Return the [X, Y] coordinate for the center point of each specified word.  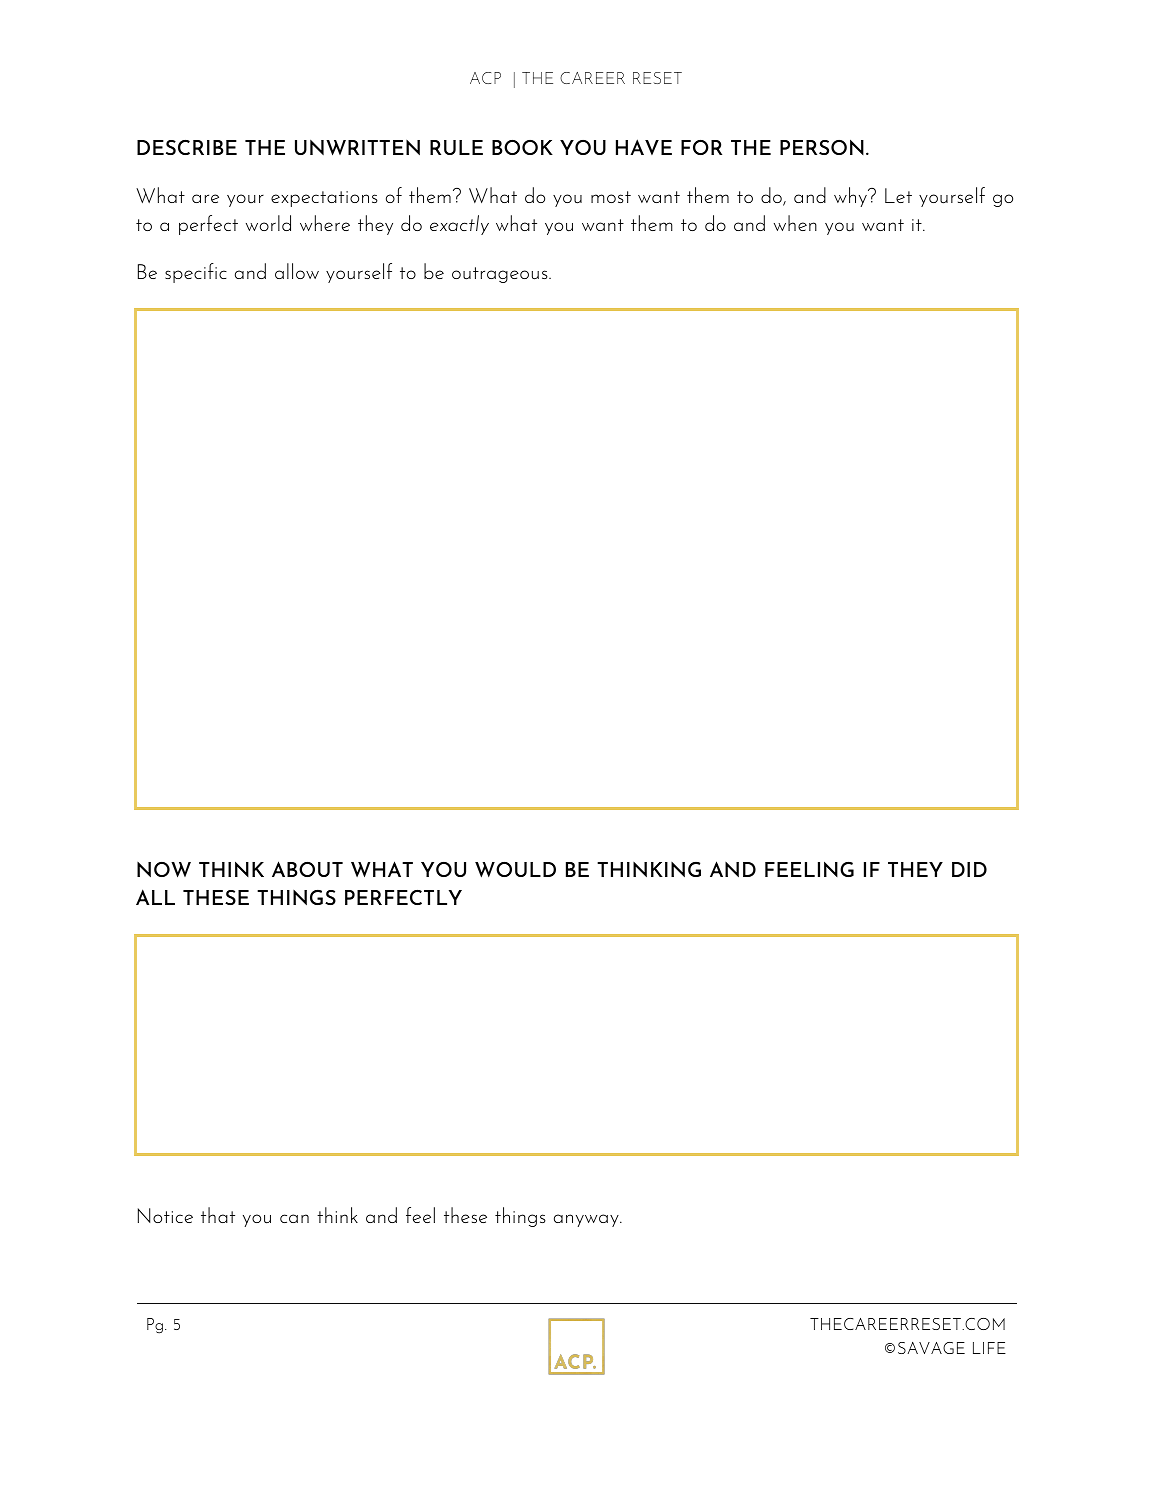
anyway [587, 1220]
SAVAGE [931, 1348]
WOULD [515, 870]
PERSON [822, 147]
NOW [164, 870]
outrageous [501, 275]
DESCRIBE [187, 147]
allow [297, 271]
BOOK [522, 147]
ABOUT [307, 869]
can [294, 1218]
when [795, 223]
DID [969, 869]
